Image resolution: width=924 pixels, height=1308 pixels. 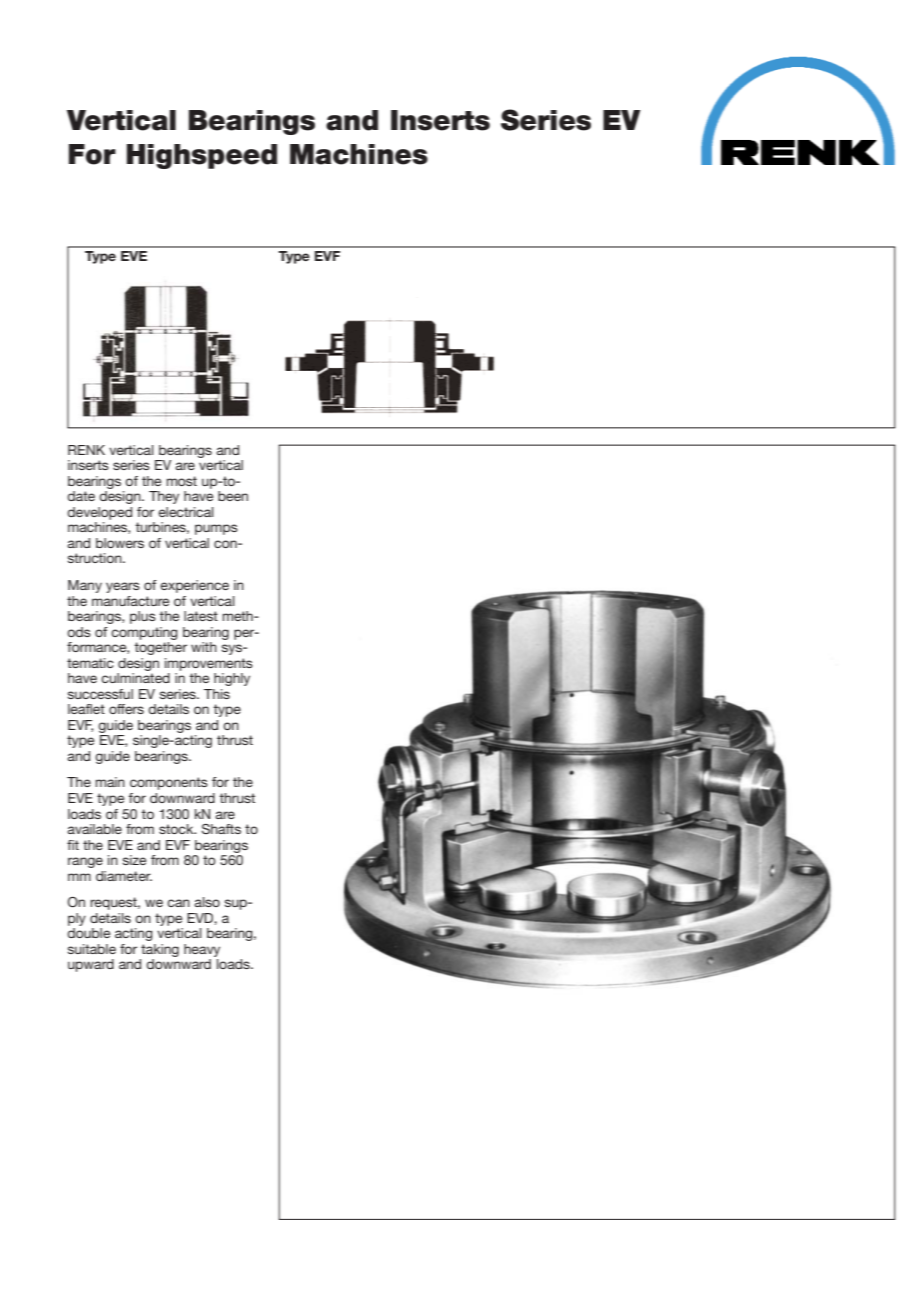 What do you see at coordinates (92, 949) in the screenshot?
I see `suitable` at bounding box center [92, 949].
